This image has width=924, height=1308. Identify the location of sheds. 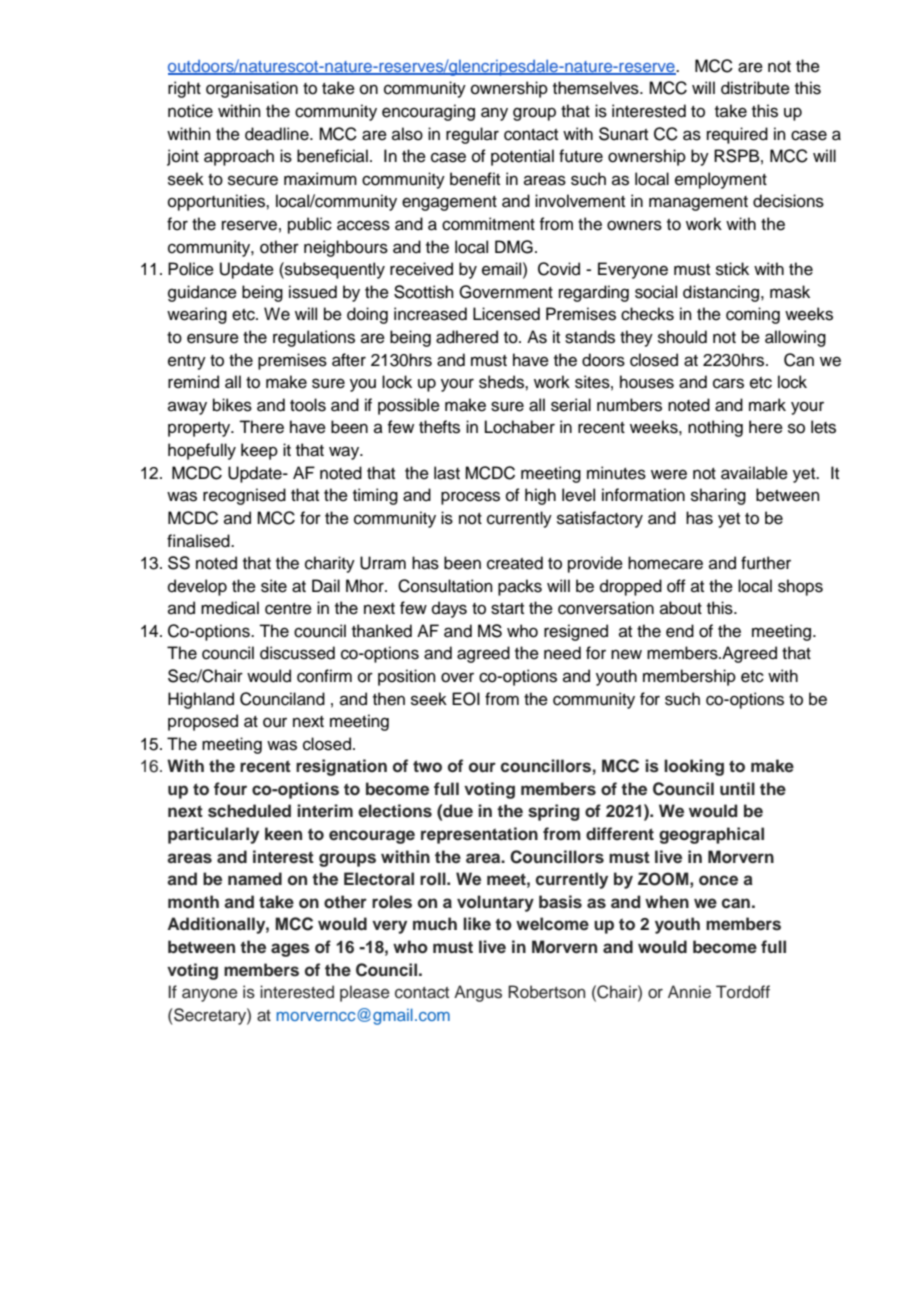
(502, 382).
